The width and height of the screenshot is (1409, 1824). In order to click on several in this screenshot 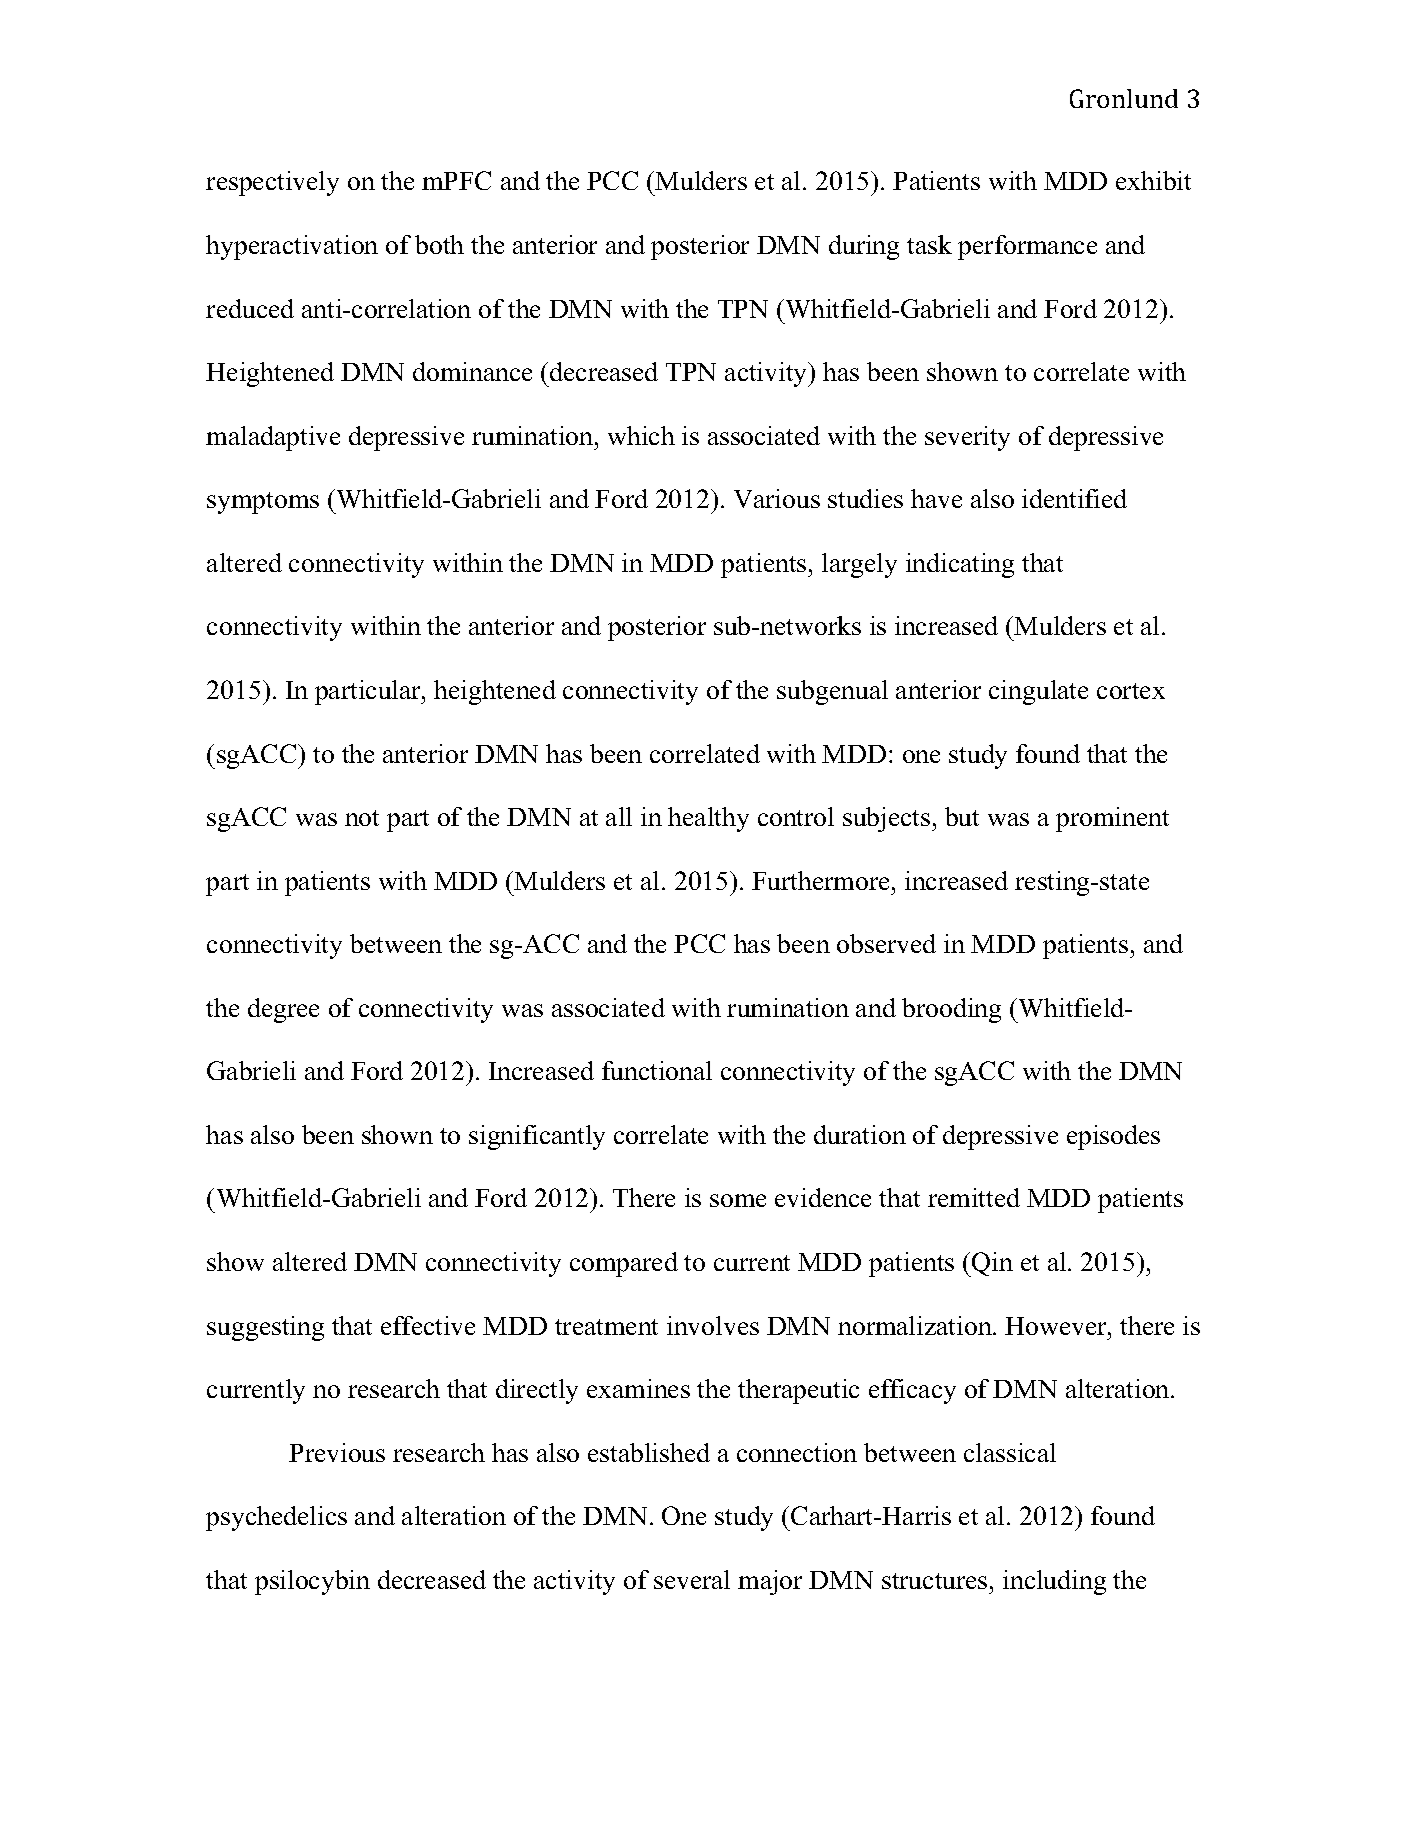, I will do `click(692, 1579)`.
